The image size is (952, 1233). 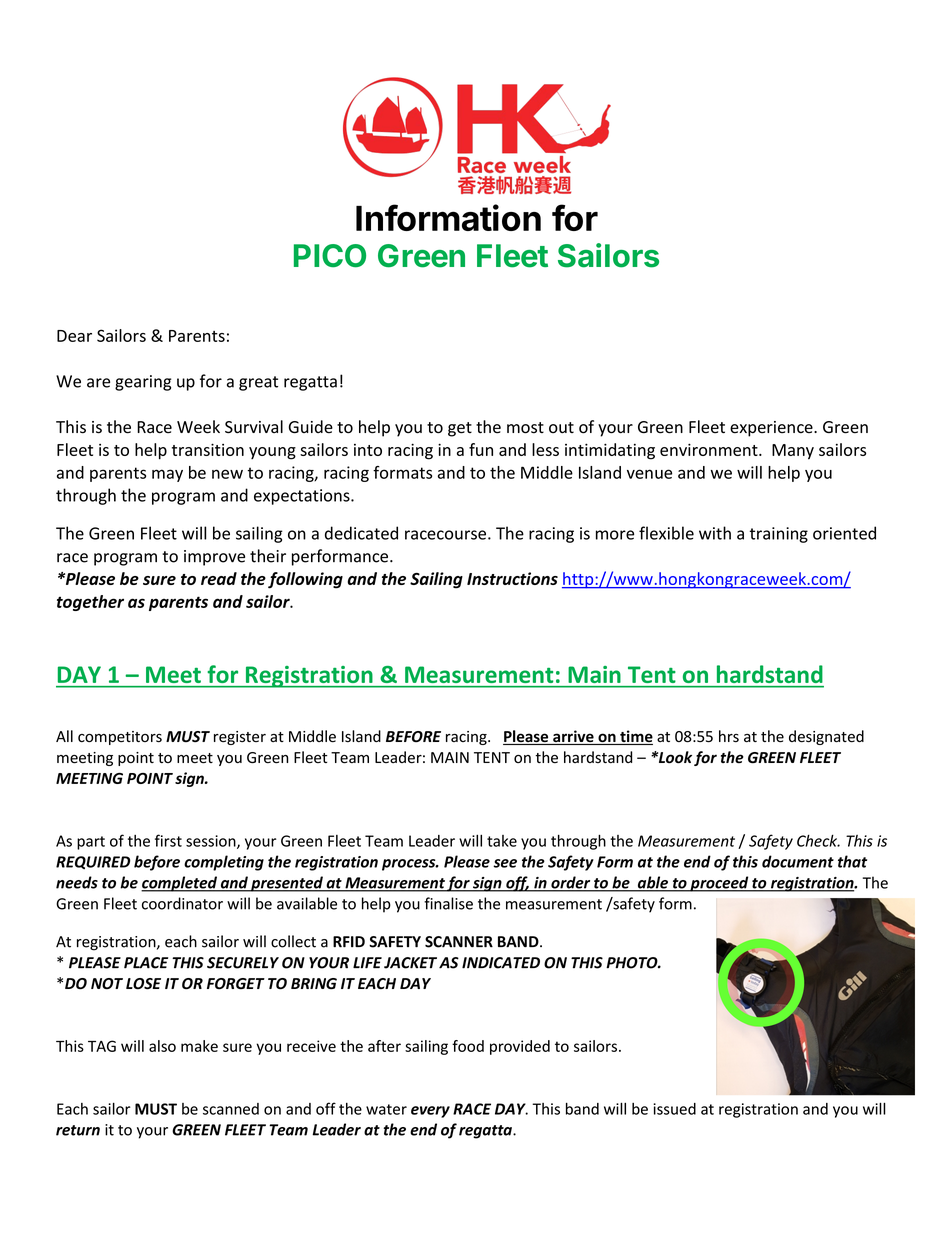 I want to click on scanned, so click(x=231, y=1109).
